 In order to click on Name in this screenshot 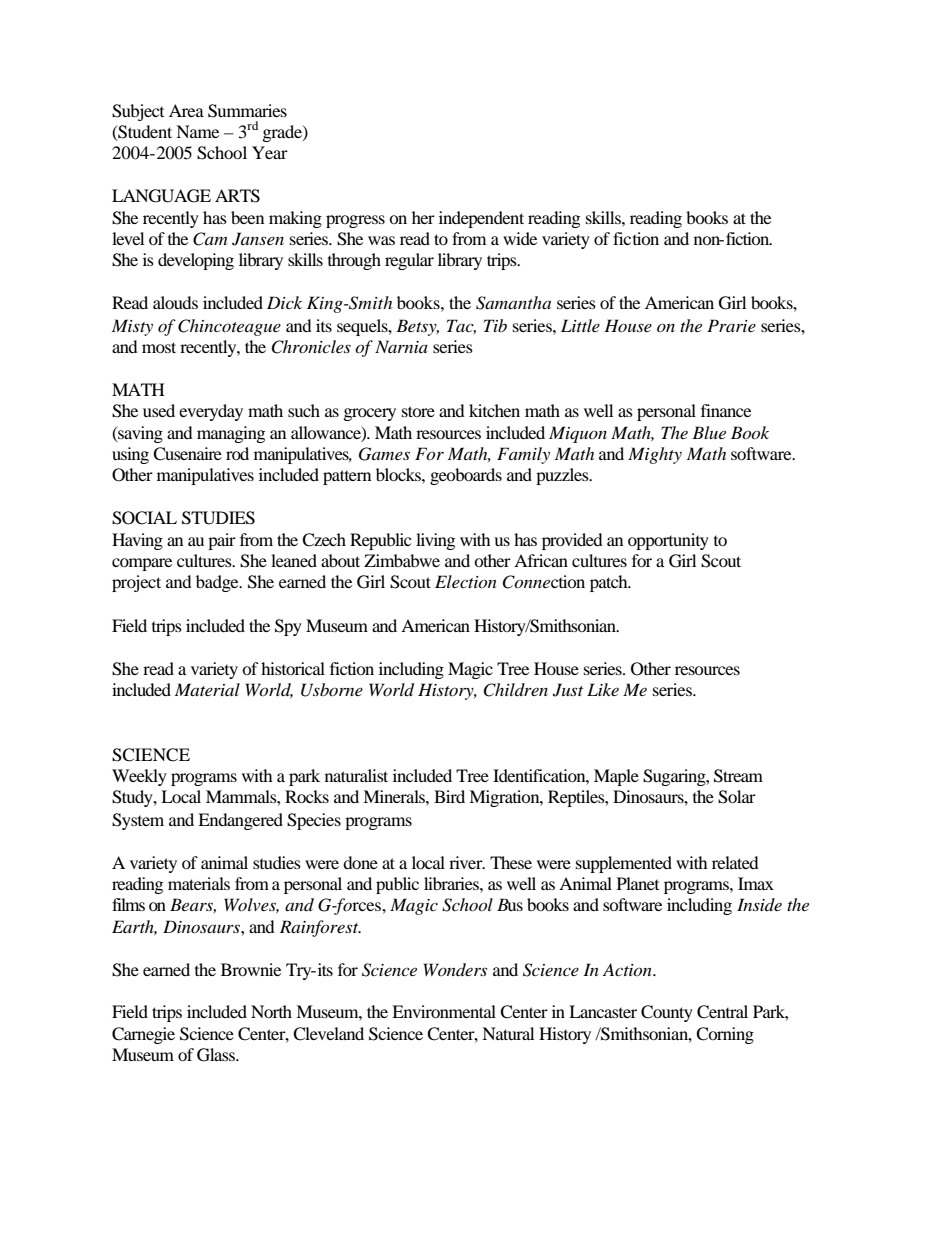, I will do `click(197, 131)`.
